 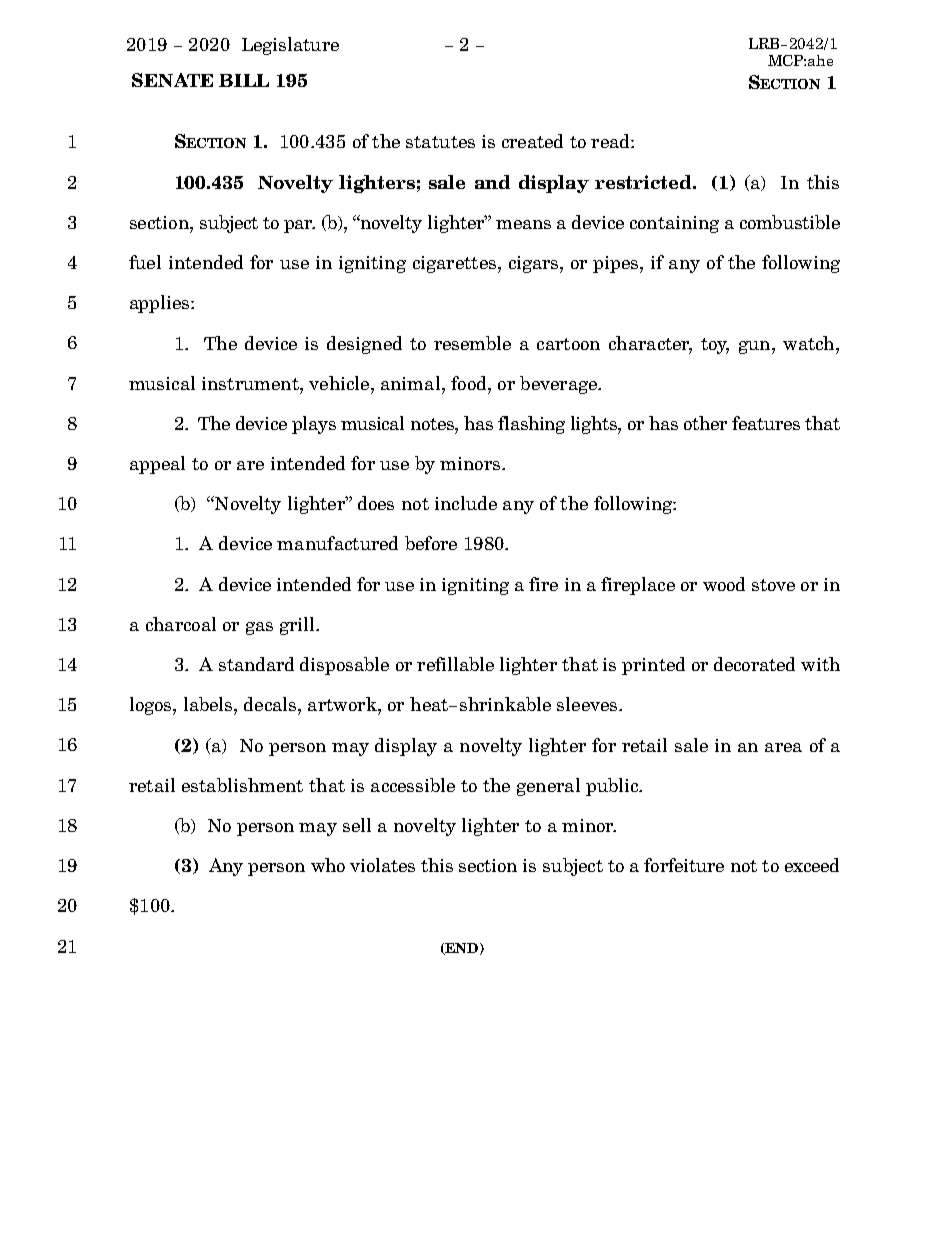 What do you see at coordinates (157, 465) in the screenshot?
I see `appeal` at bounding box center [157, 465].
